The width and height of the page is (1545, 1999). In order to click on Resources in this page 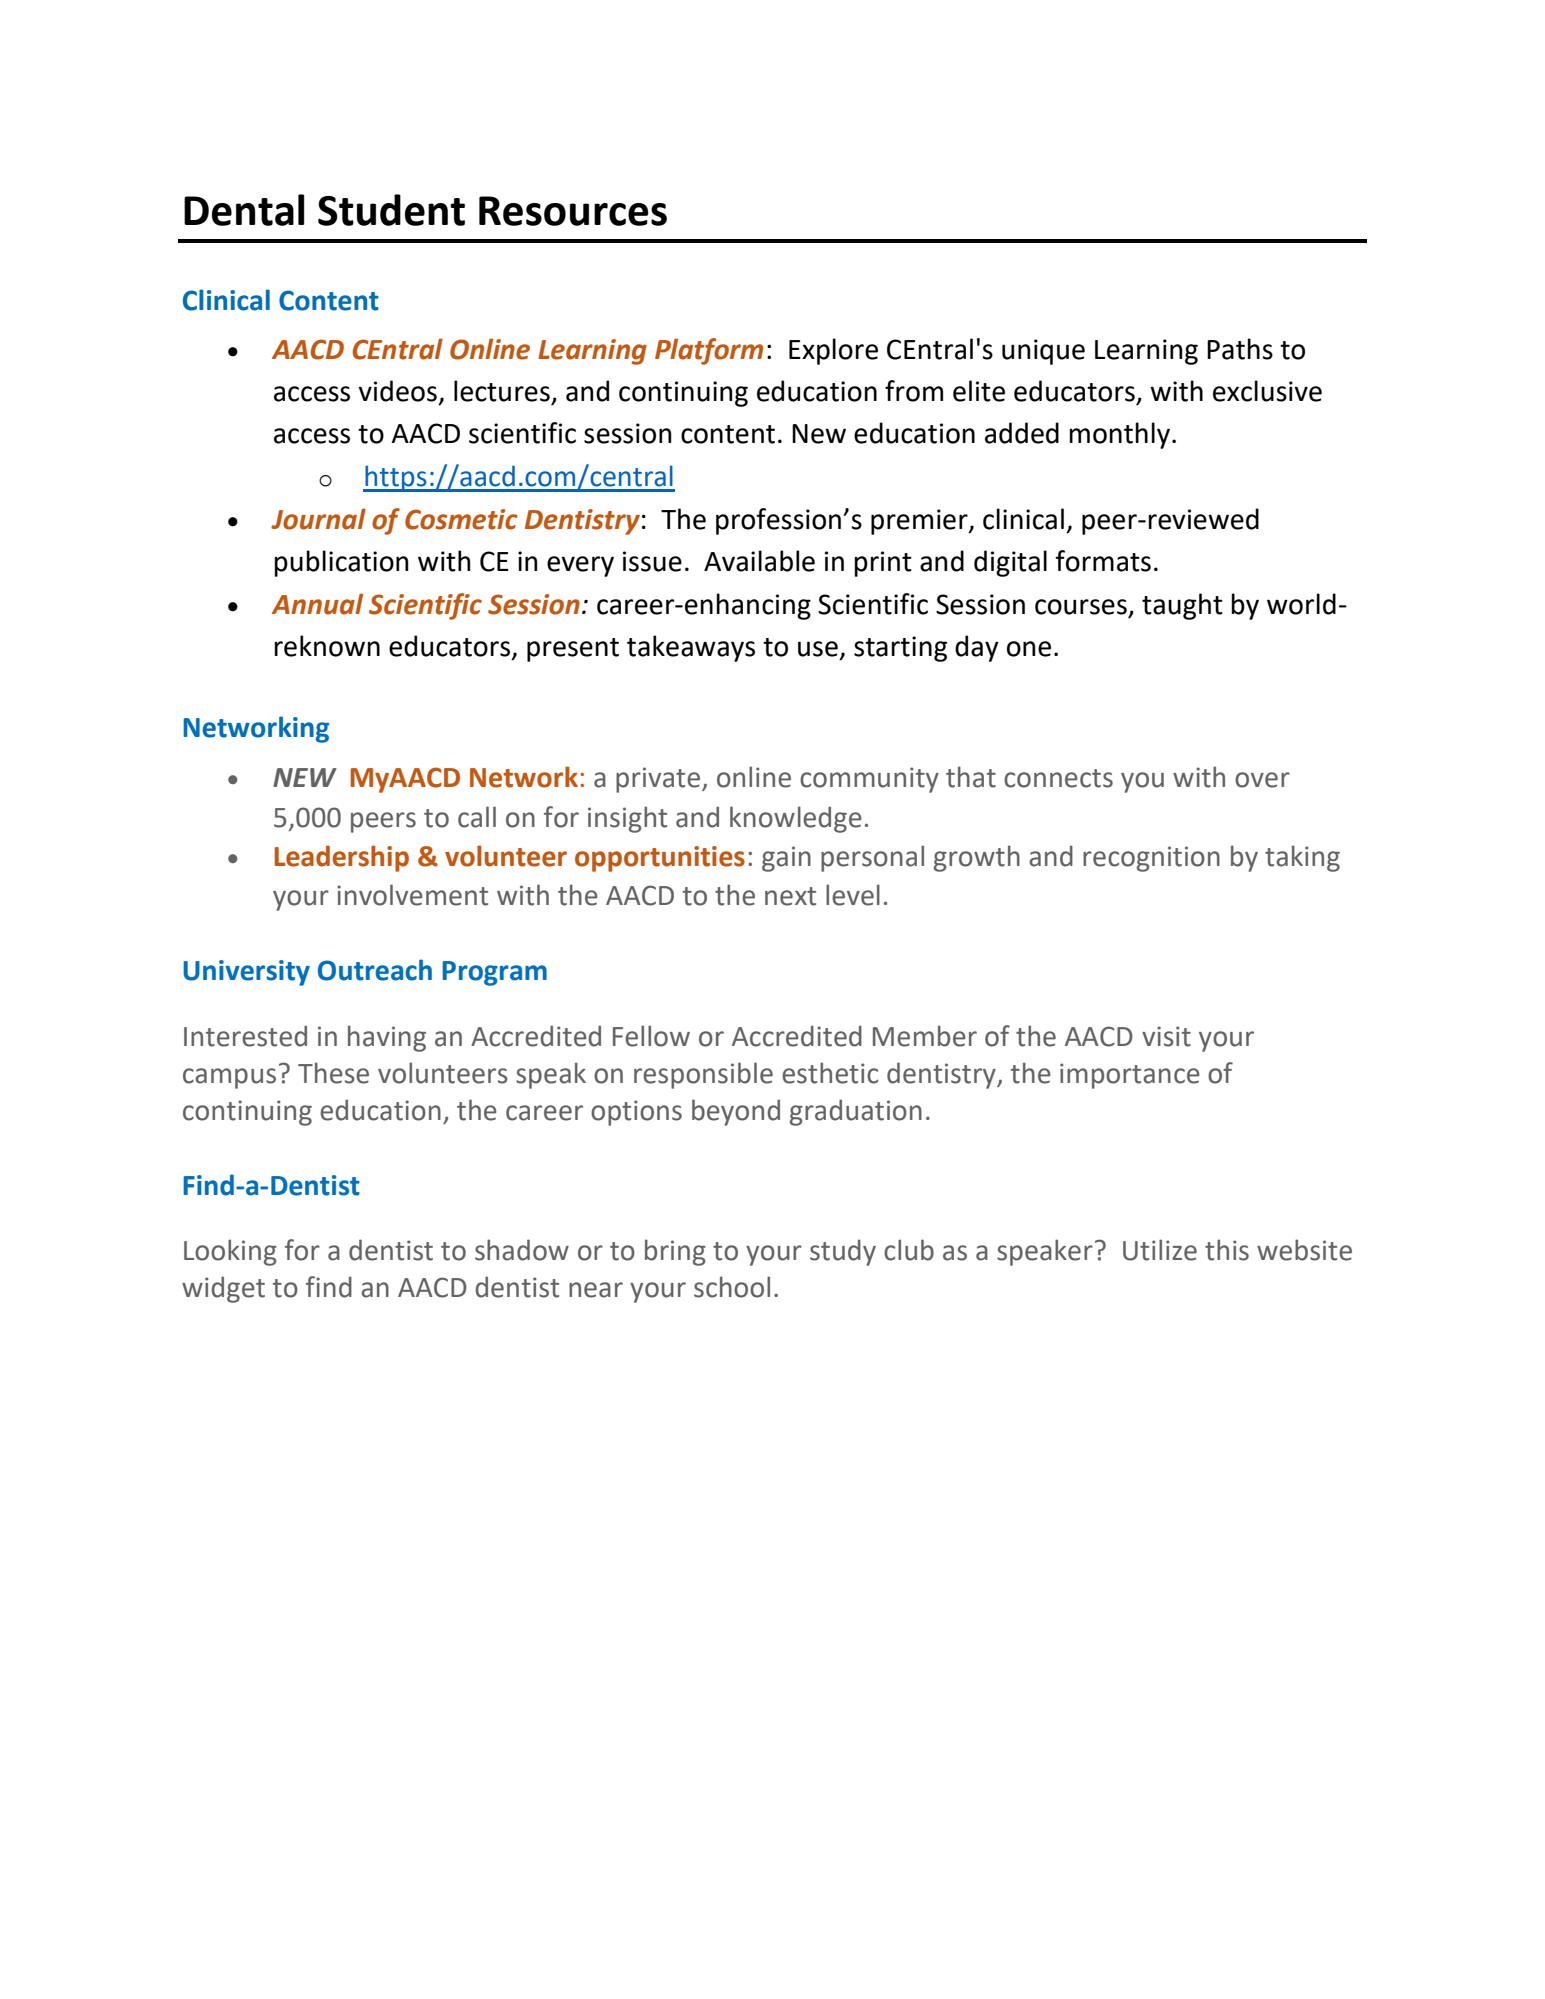, I will do `click(573, 211)`.
